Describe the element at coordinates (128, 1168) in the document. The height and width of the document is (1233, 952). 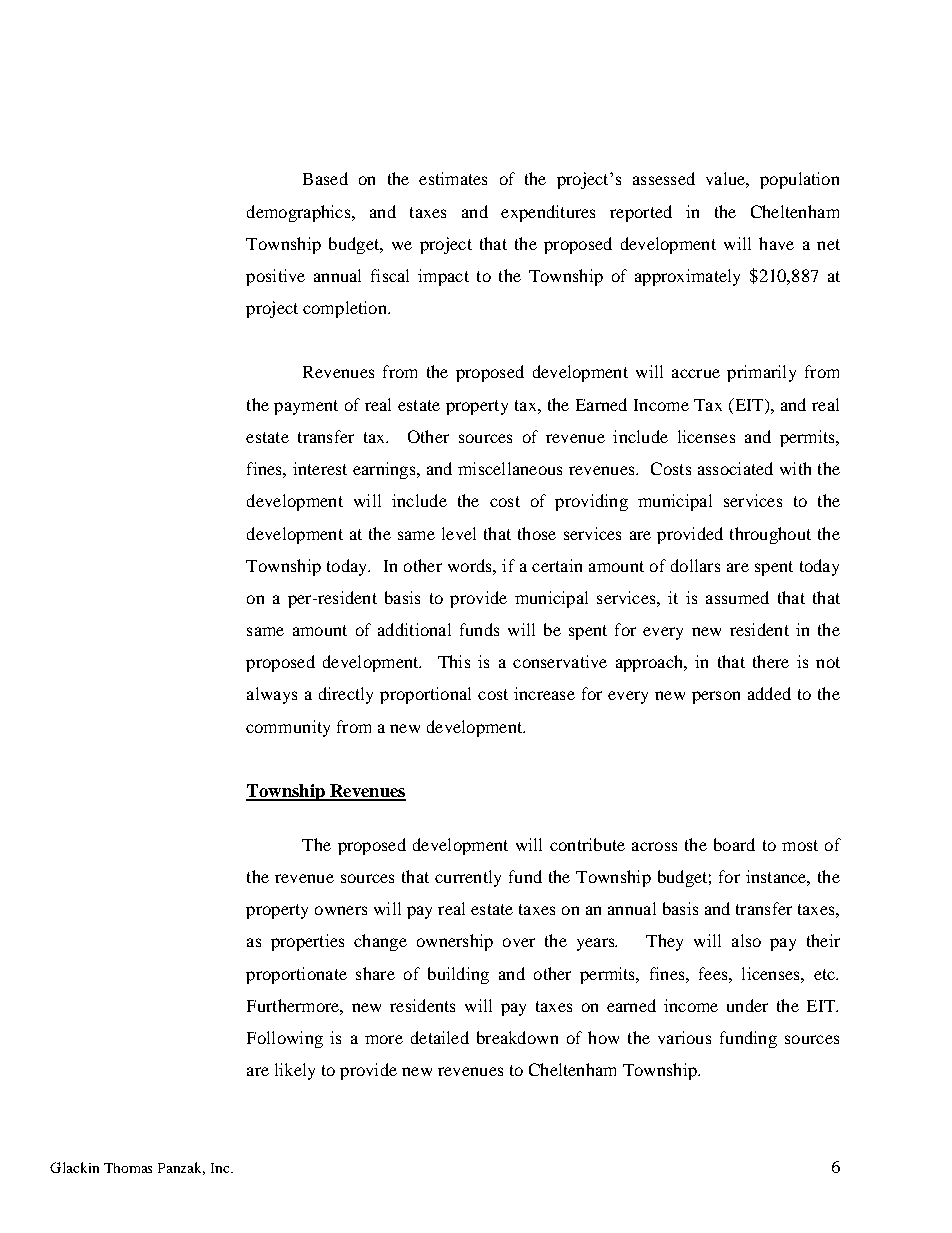
I see `Thomas` at that location.
